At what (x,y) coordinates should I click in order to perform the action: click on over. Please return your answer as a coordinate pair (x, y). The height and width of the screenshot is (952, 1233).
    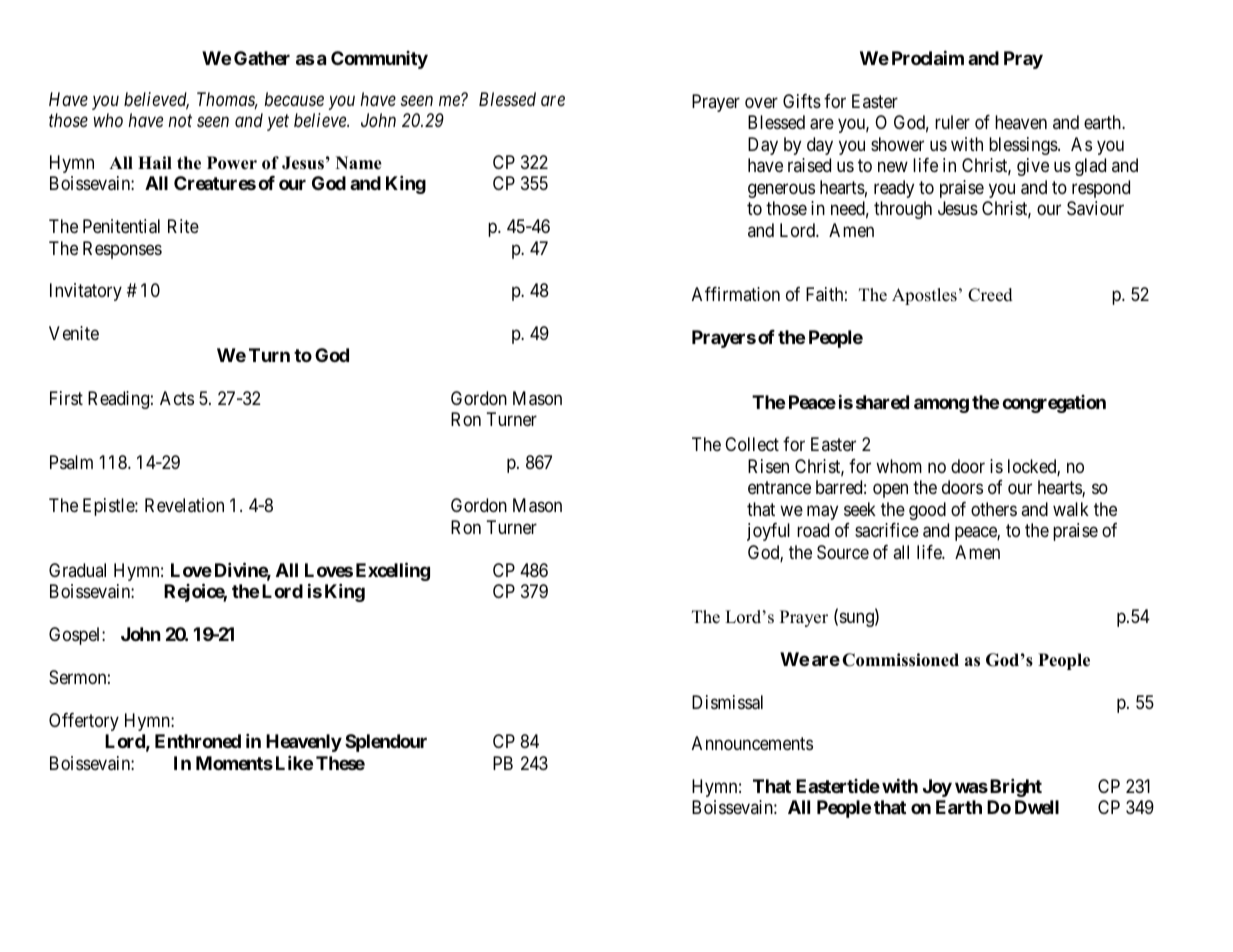
    Looking at the image, I should click on (761, 102).
